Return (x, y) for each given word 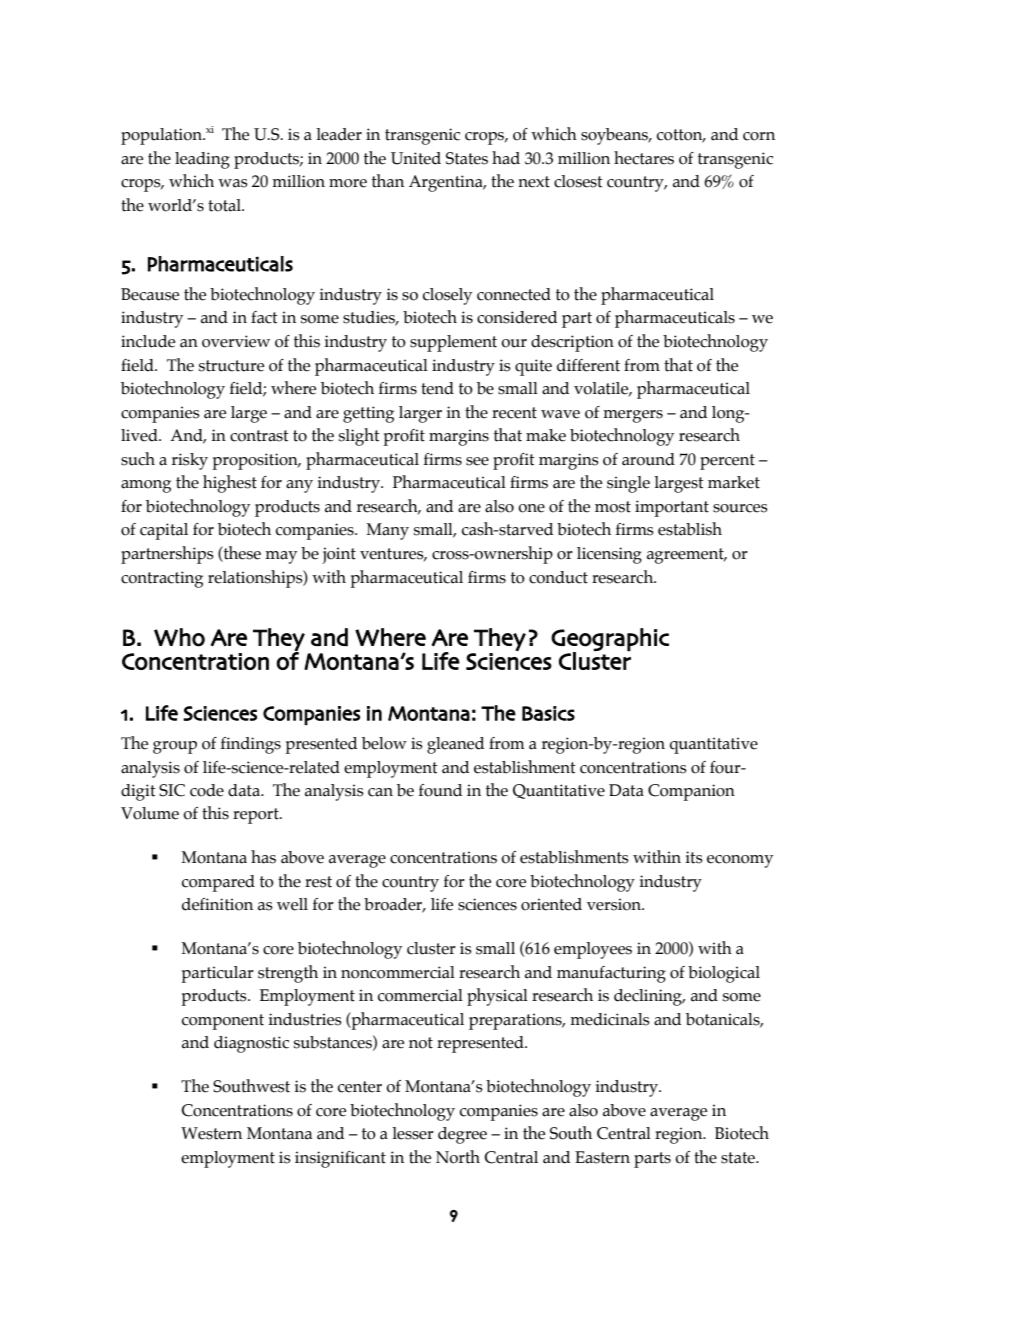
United (416, 158)
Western (211, 1133)
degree (462, 1135)
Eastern (602, 1157)
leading (202, 160)
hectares (644, 158)
